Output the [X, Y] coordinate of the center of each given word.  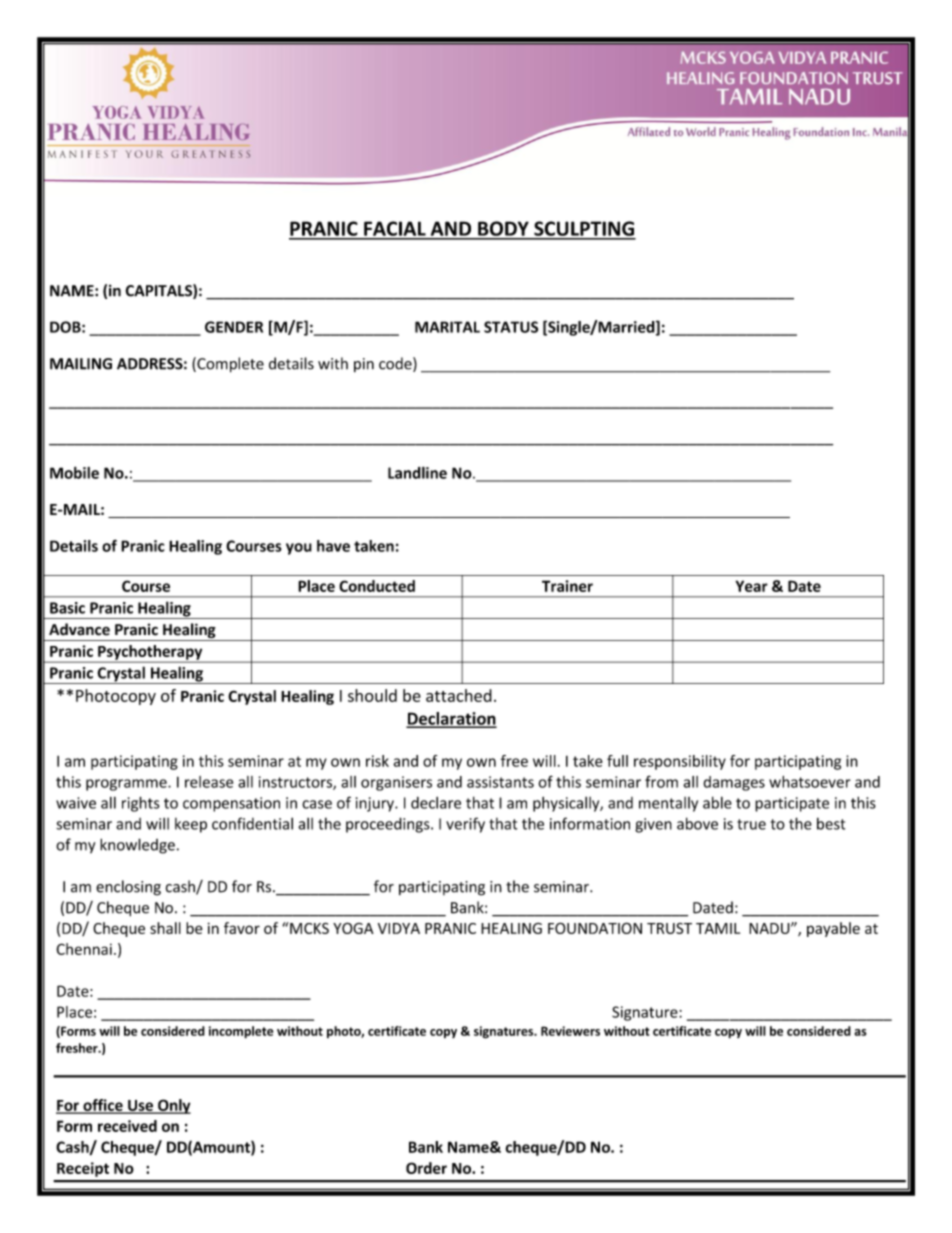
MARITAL [447, 327]
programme [127, 785]
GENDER [234, 327]
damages [734, 783]
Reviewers [570, 1031]
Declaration [451, 719]
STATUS [511, 327]
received [127, 1126]
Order [426, 1168]
